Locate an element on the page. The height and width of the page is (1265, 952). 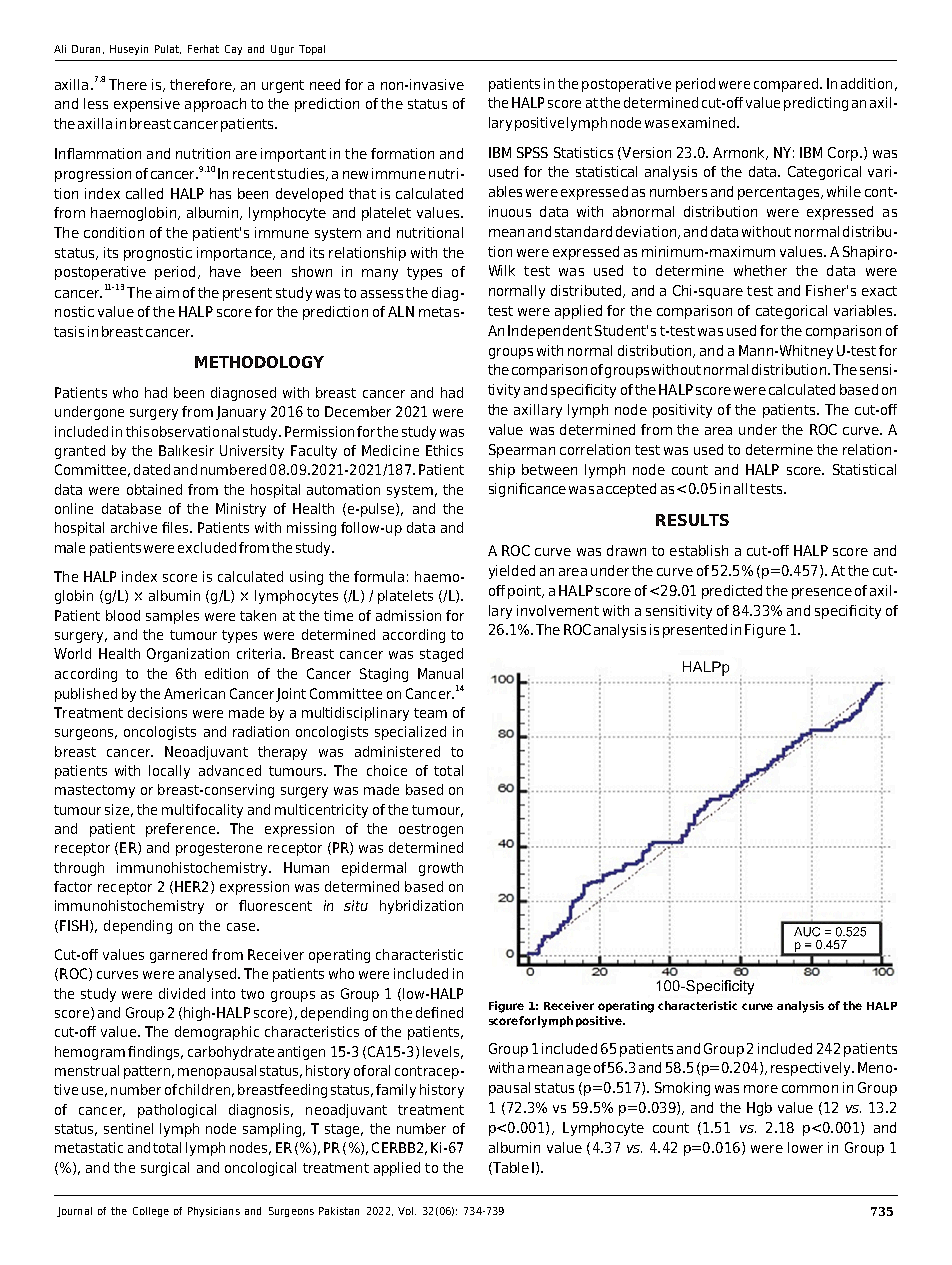
lower is located at coordinates (805, 1147).
